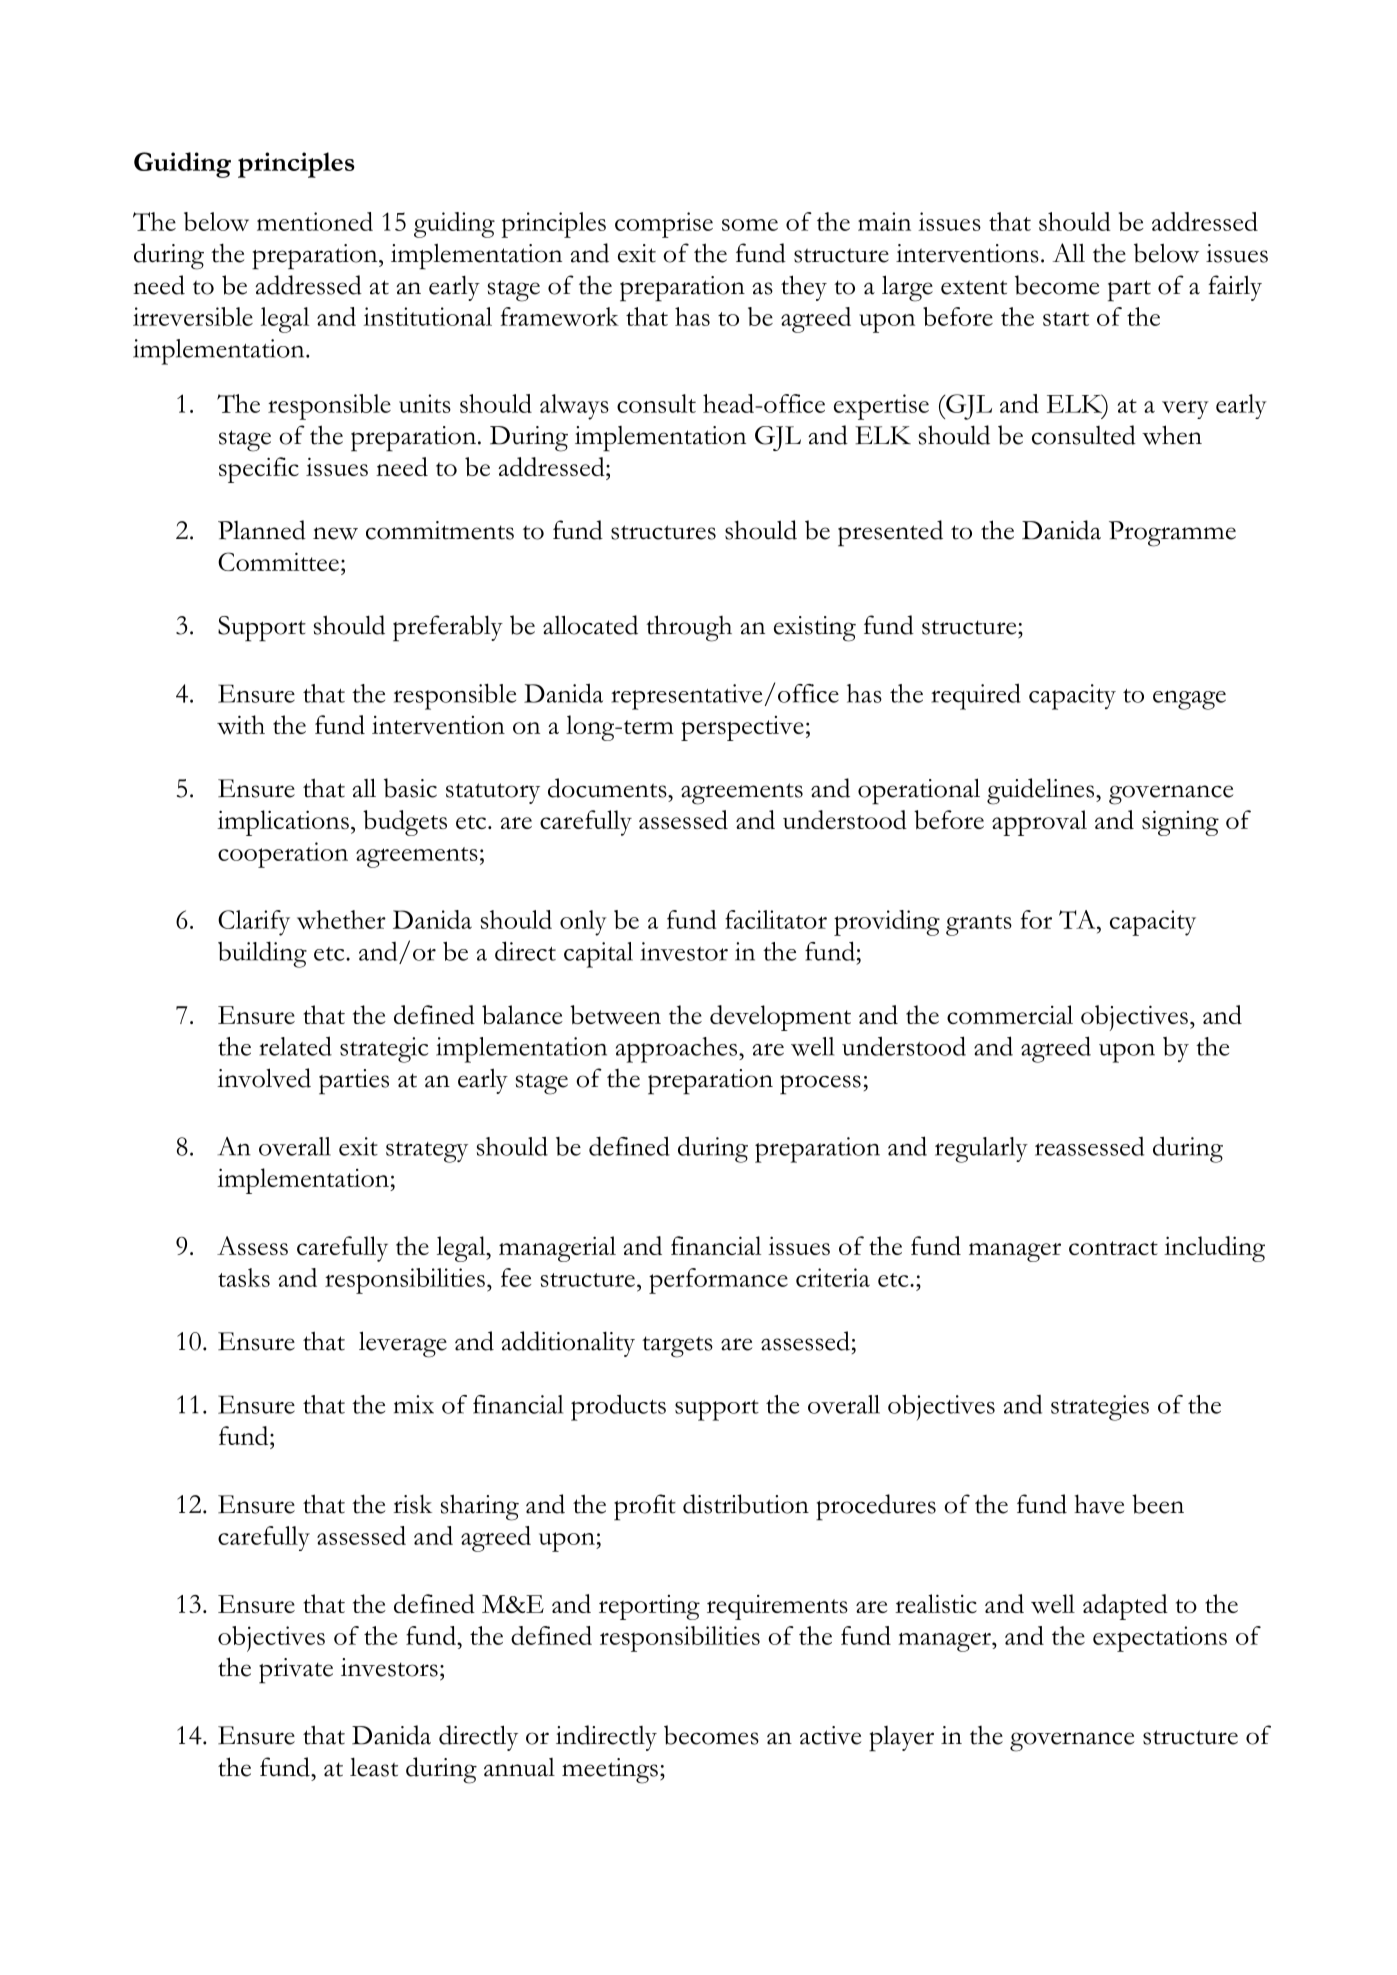 Image resolution: width=1397 pixels, height=1975 pixels. I want to click on active, so click(830, 1735).
